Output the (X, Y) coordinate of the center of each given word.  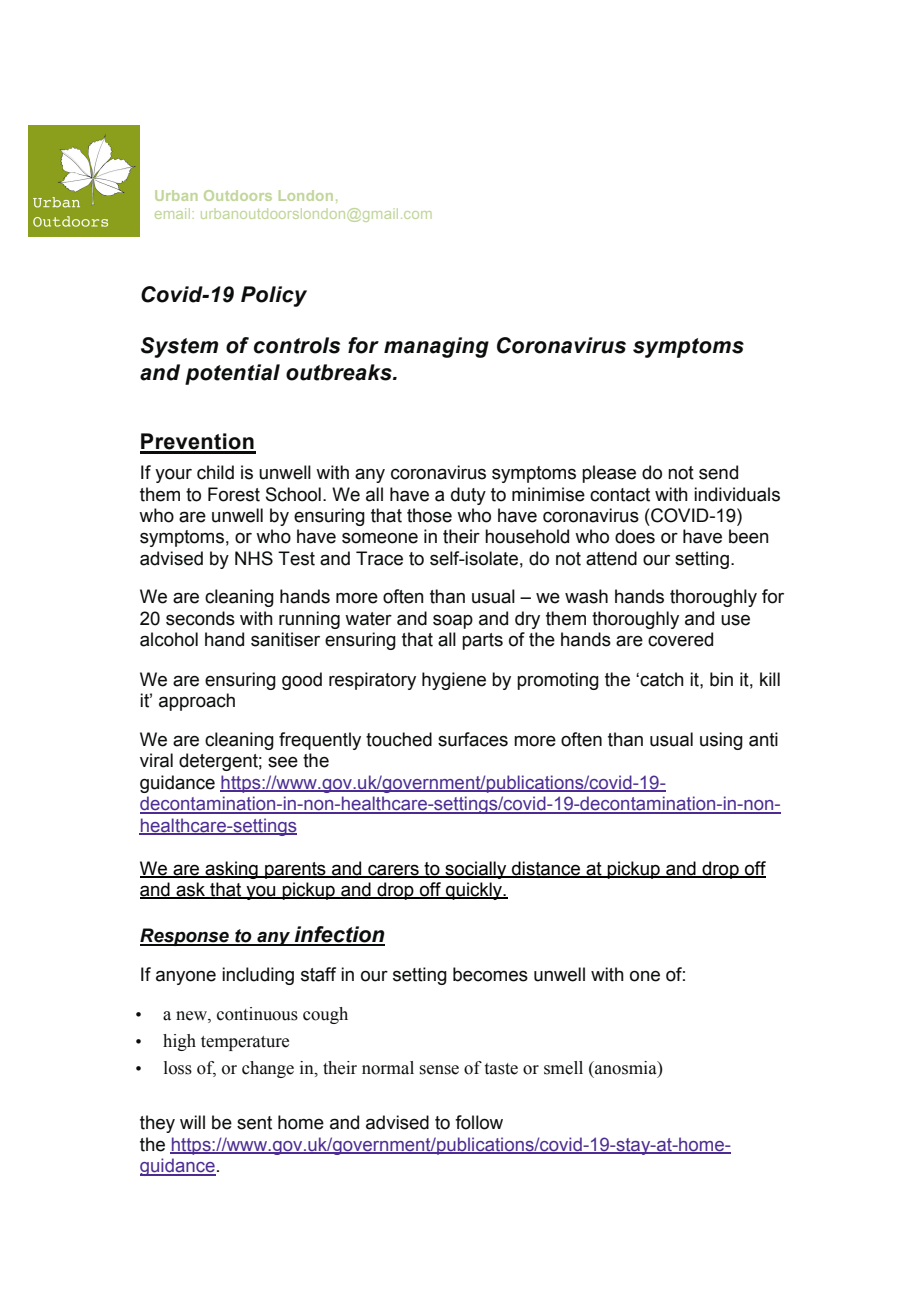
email (172, 213)
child (215, 472)
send (718, 472)
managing (436, 347)
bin (721, 679)
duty (468, 496)
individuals (737, 494)
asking (231, 870)
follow (479, 1122)
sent (254, 1123)
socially (476, 870)
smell (563, 1068)
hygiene (454, 681)
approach (197, 702)
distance (546, 869)
